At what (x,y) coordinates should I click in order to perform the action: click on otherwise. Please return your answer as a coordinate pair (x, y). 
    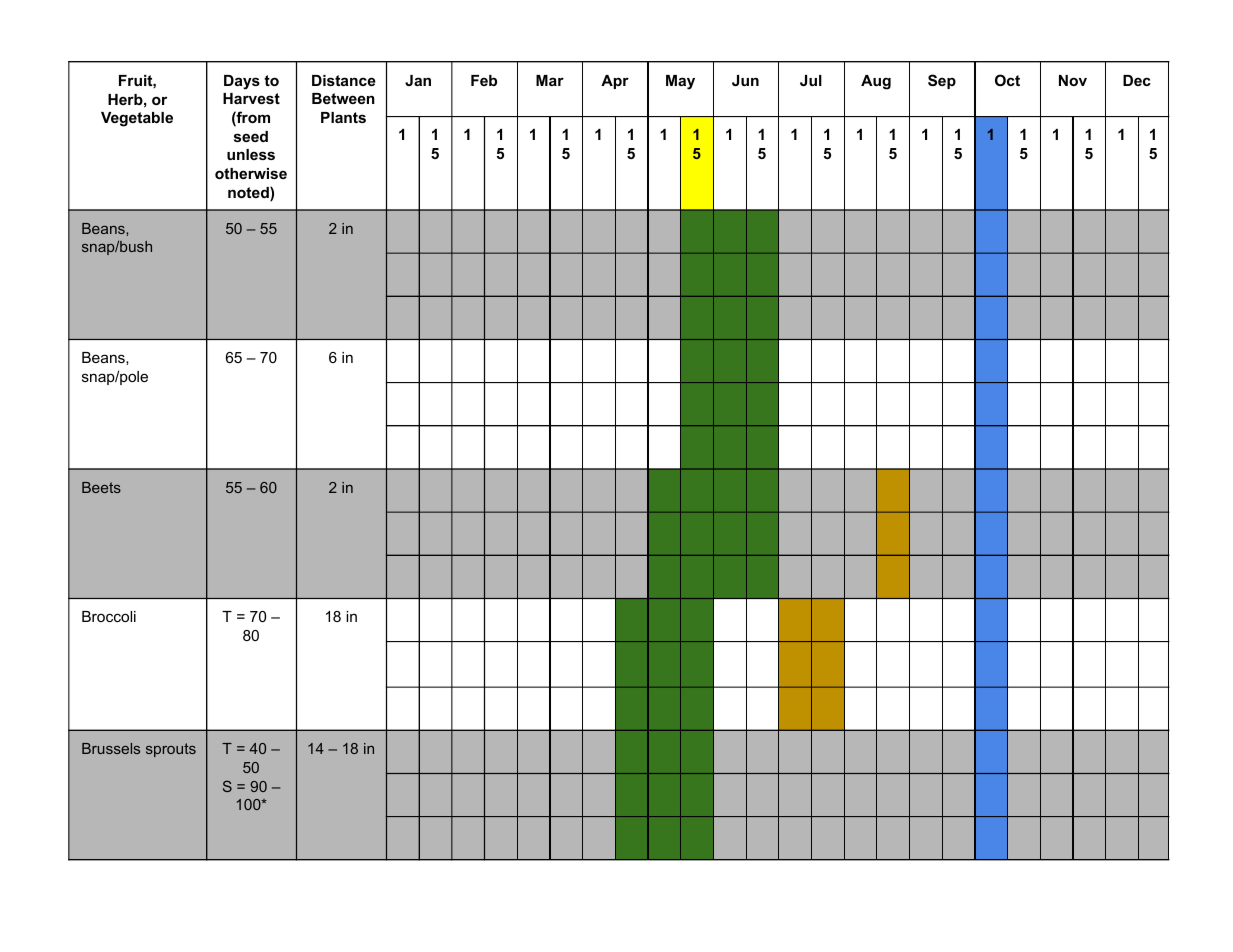
    Looking at the image, I should click on (251, 173).
